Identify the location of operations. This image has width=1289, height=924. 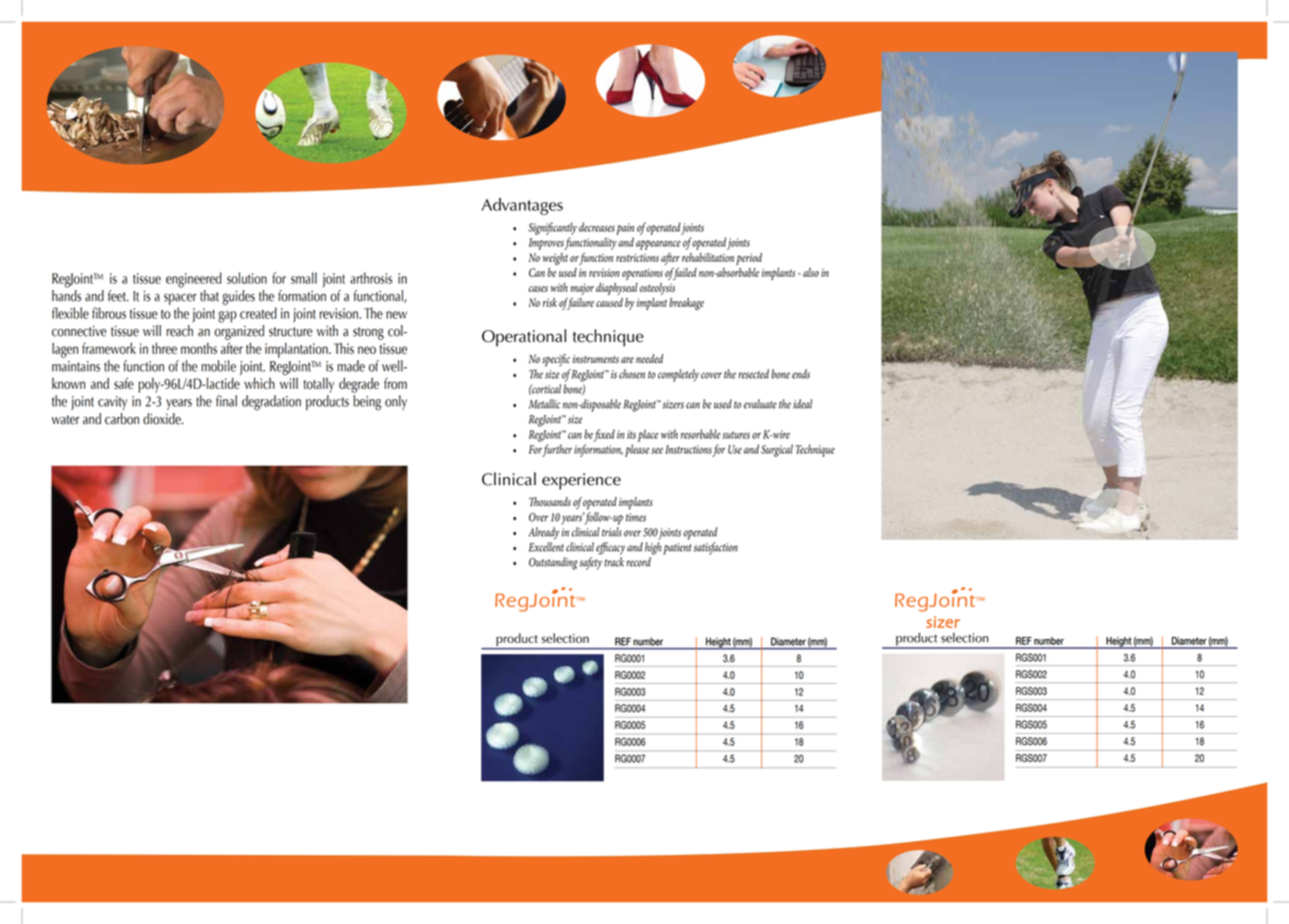
(642, 274).
